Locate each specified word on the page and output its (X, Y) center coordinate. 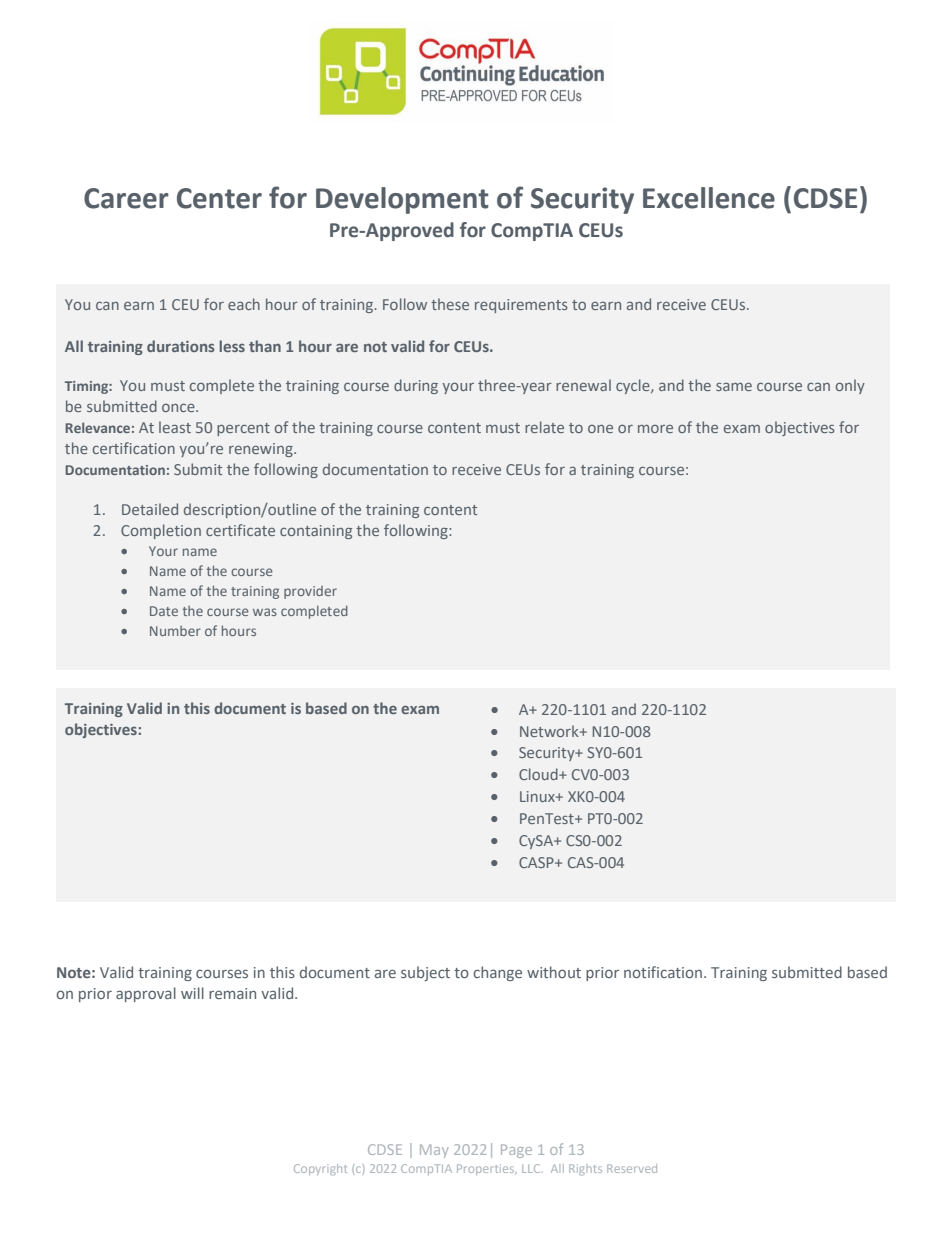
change (497, 973)
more (655, 429)
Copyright (320, 1169)
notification (664, 972)
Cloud (539, 774)
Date (164, 611)
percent (243, 429)
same (734, 386)
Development (402, 200)
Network (550, 731)
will (192, 993)
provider (310, 592)
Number (175, 631)
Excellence (709, 198)
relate (544, 427)
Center (219, 198)
